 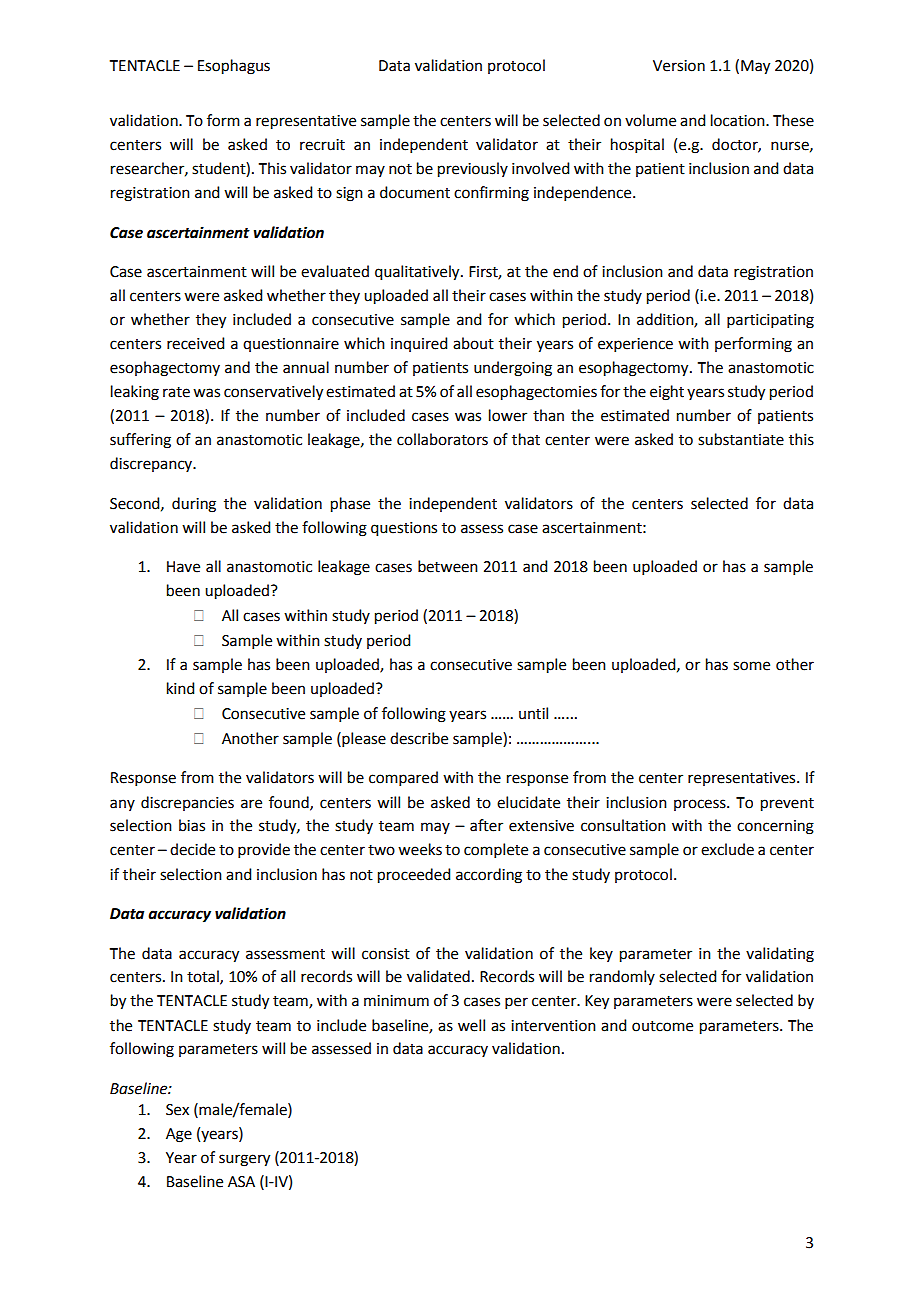 What do you see at coordinates (234, 67) in the image?
I see `Esophagus` at bounding box center [234, 67].
